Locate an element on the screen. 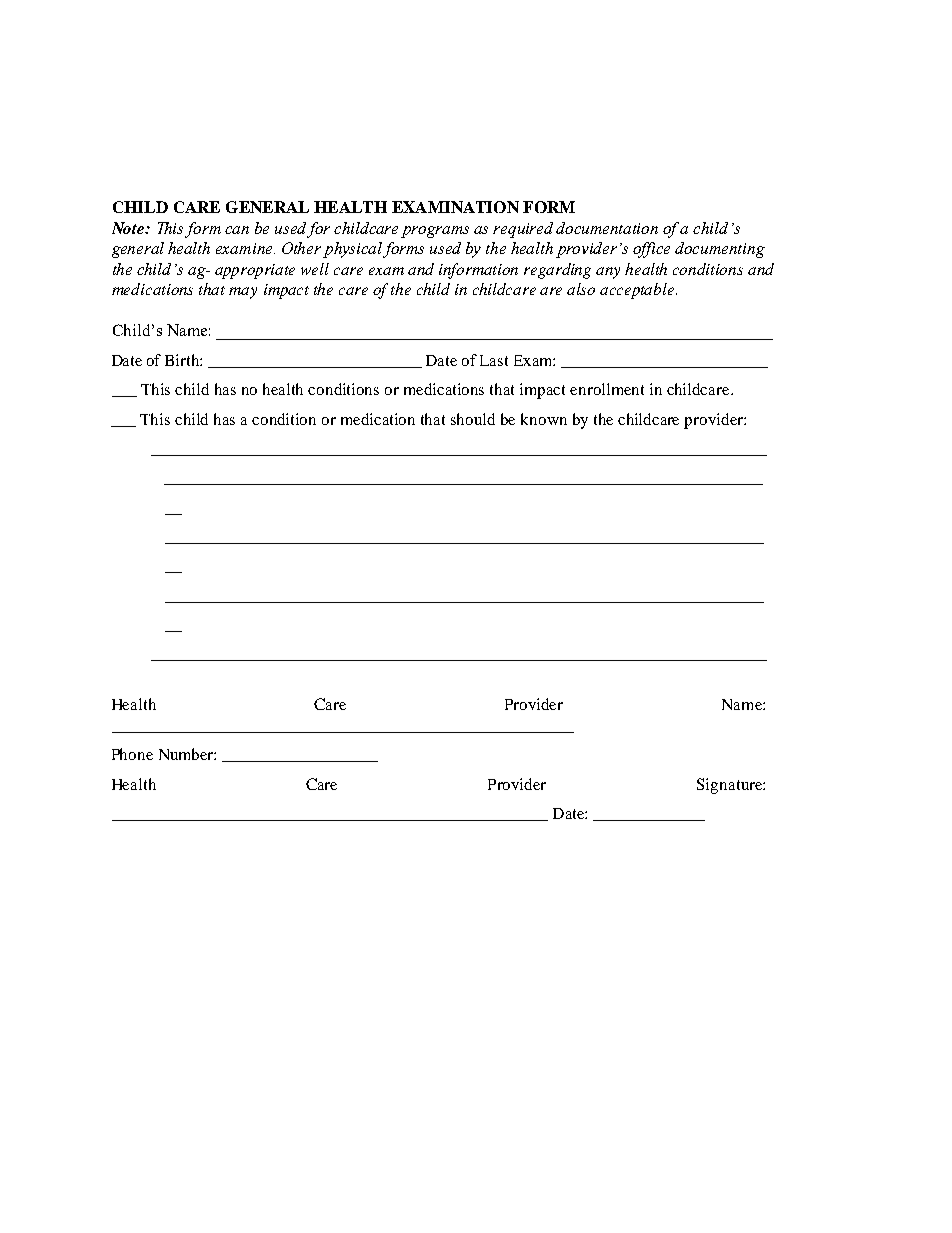 The height and width of the screenshot is (1233, 952). Last is located at coordinates (494, 360).
